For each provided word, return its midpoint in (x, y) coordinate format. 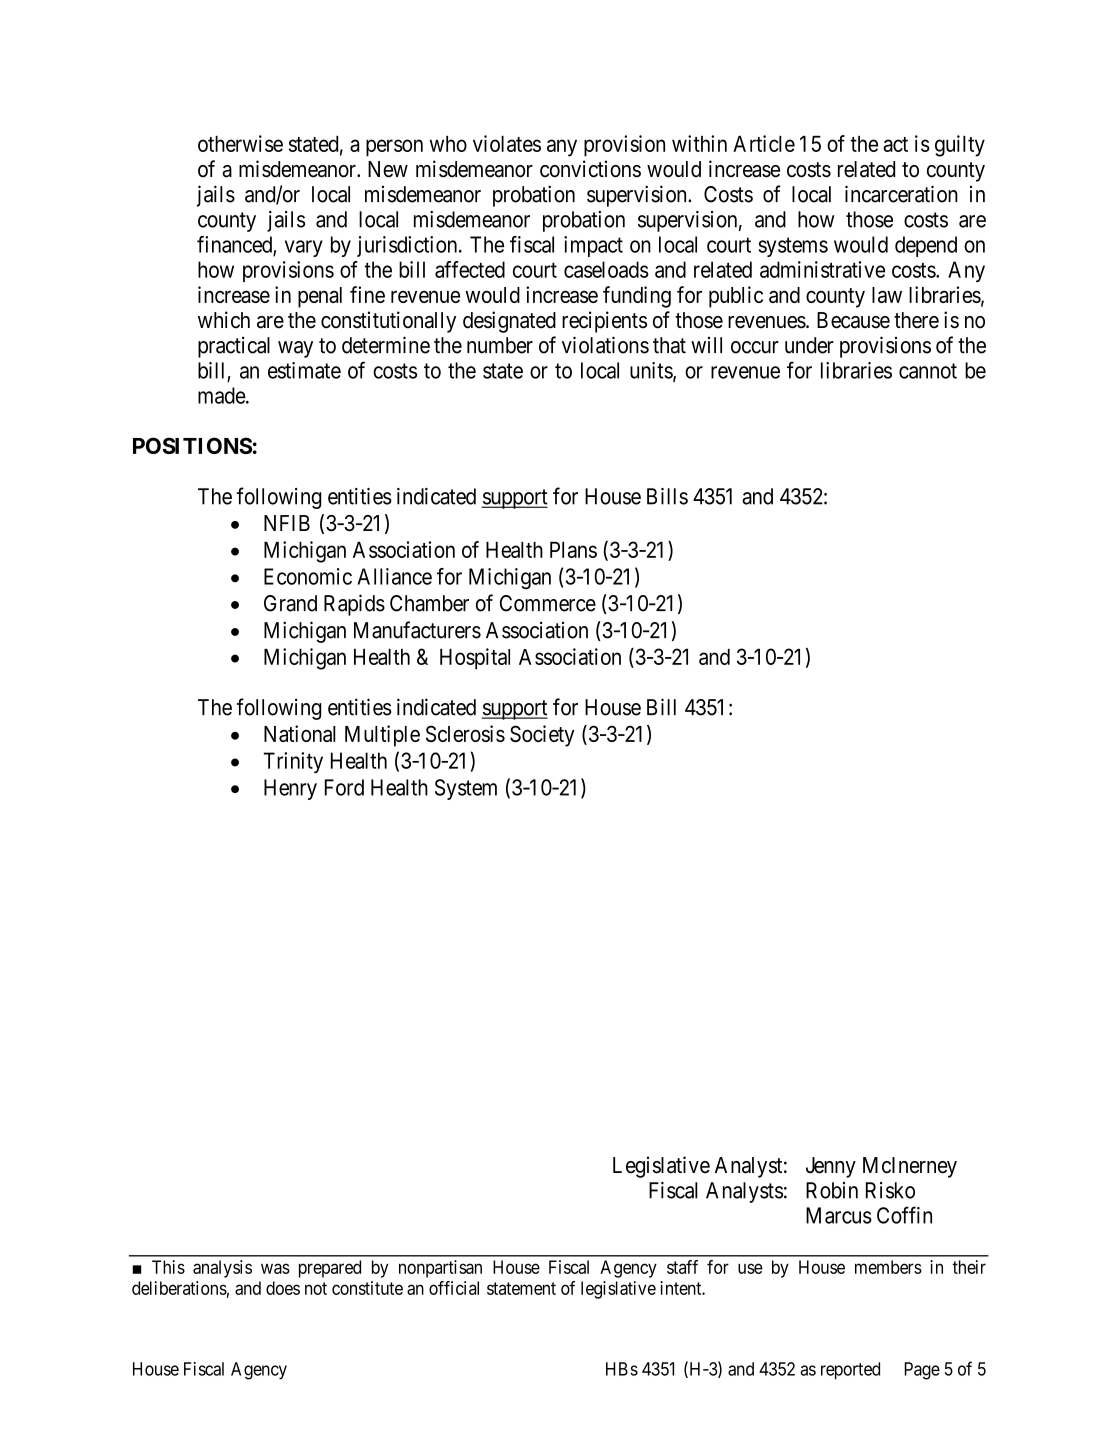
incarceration (901, 194)
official (454, 1288)
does (283, 1288)
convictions (590, 169)
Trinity (293, 762)
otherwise (240, 143)
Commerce (548, 603)
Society (542, 736)
